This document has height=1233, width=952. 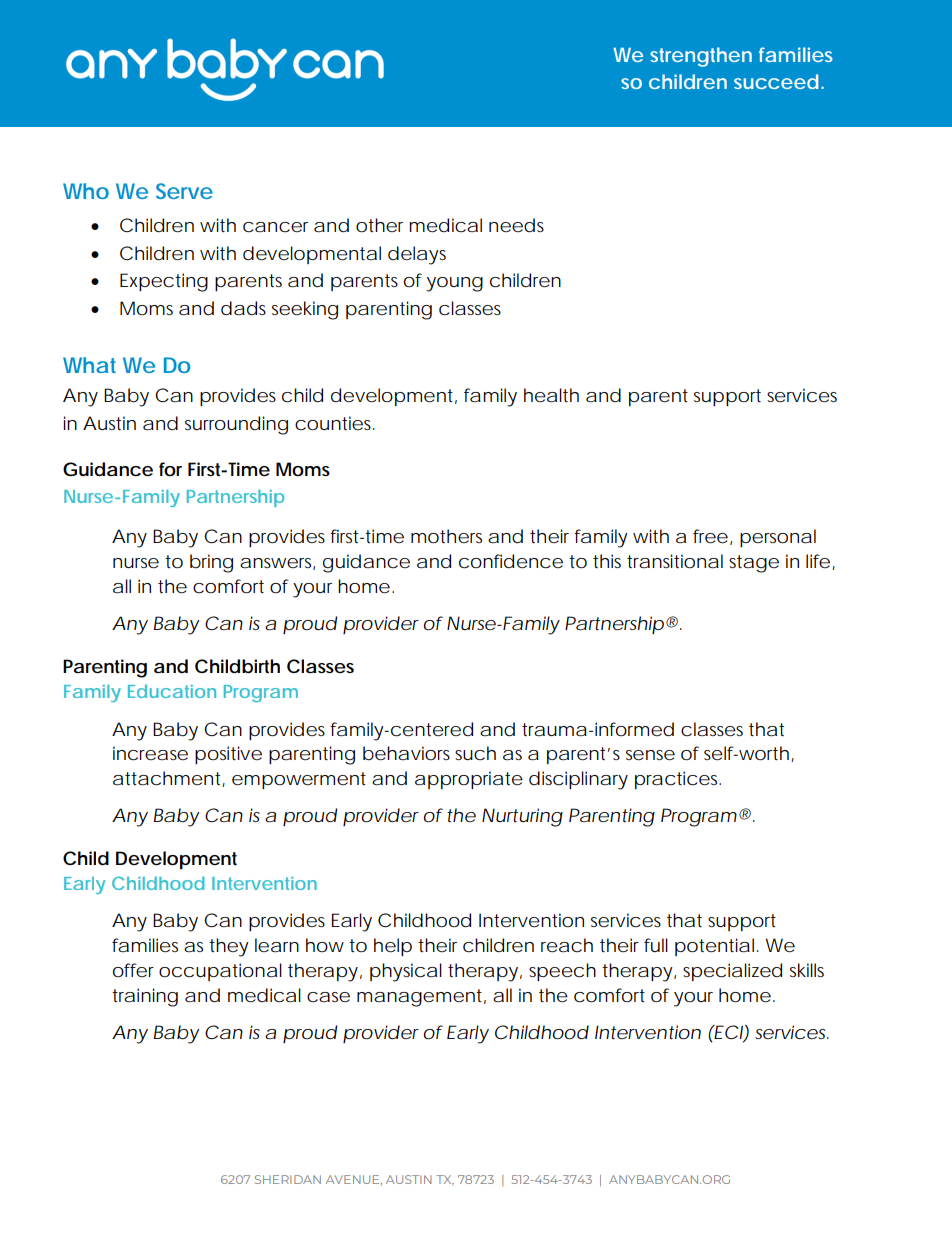 I want to click on attachment, so click(x=169, y=779).
